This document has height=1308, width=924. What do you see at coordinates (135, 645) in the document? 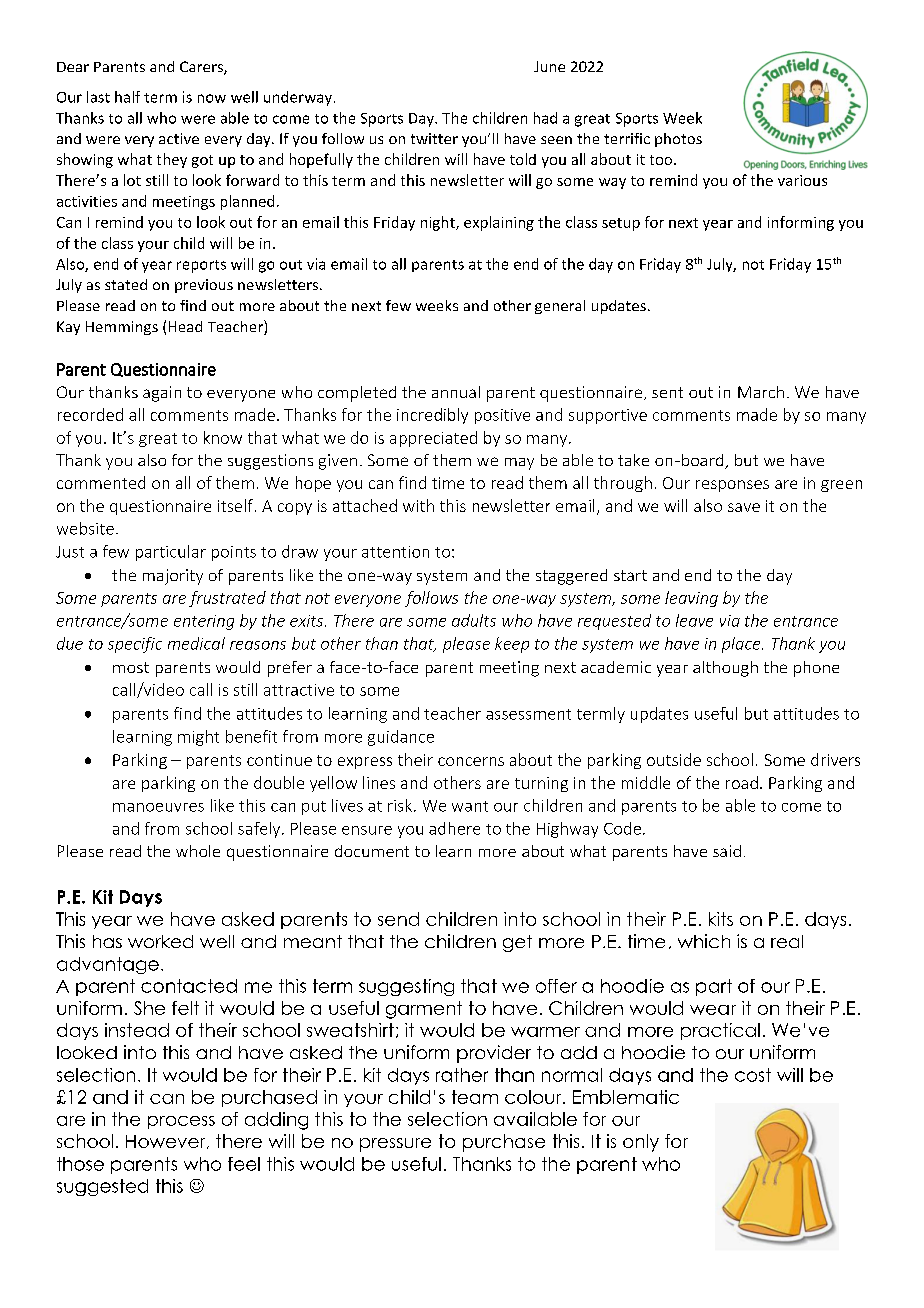
I see `specific` at bounding box center [135, 645].
